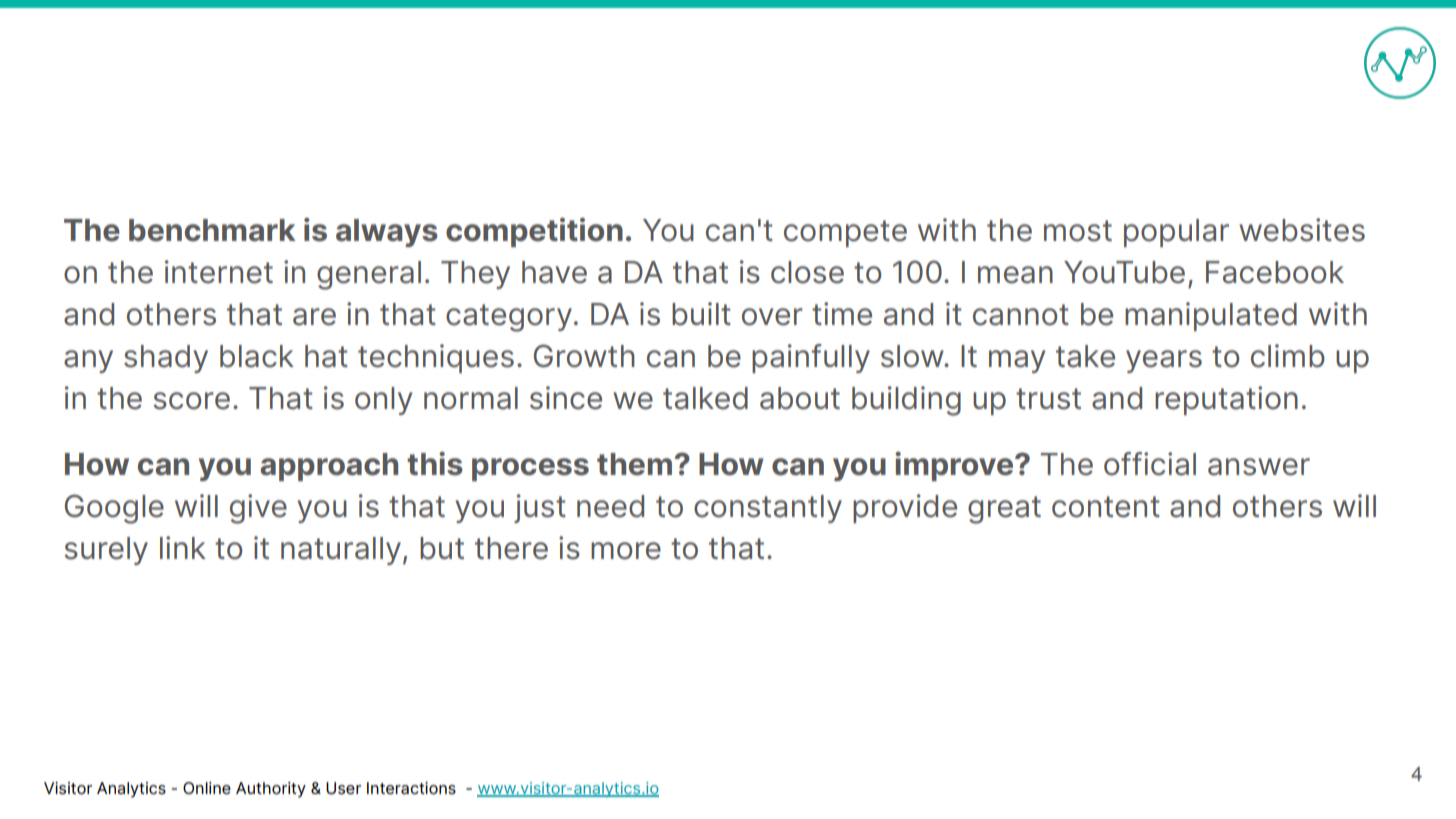 This screenshot has height=819, width=1456. What do you see at coordinates (1106, 507) in the screenshot?
I see `content` at bounding box center [1106, 507].
